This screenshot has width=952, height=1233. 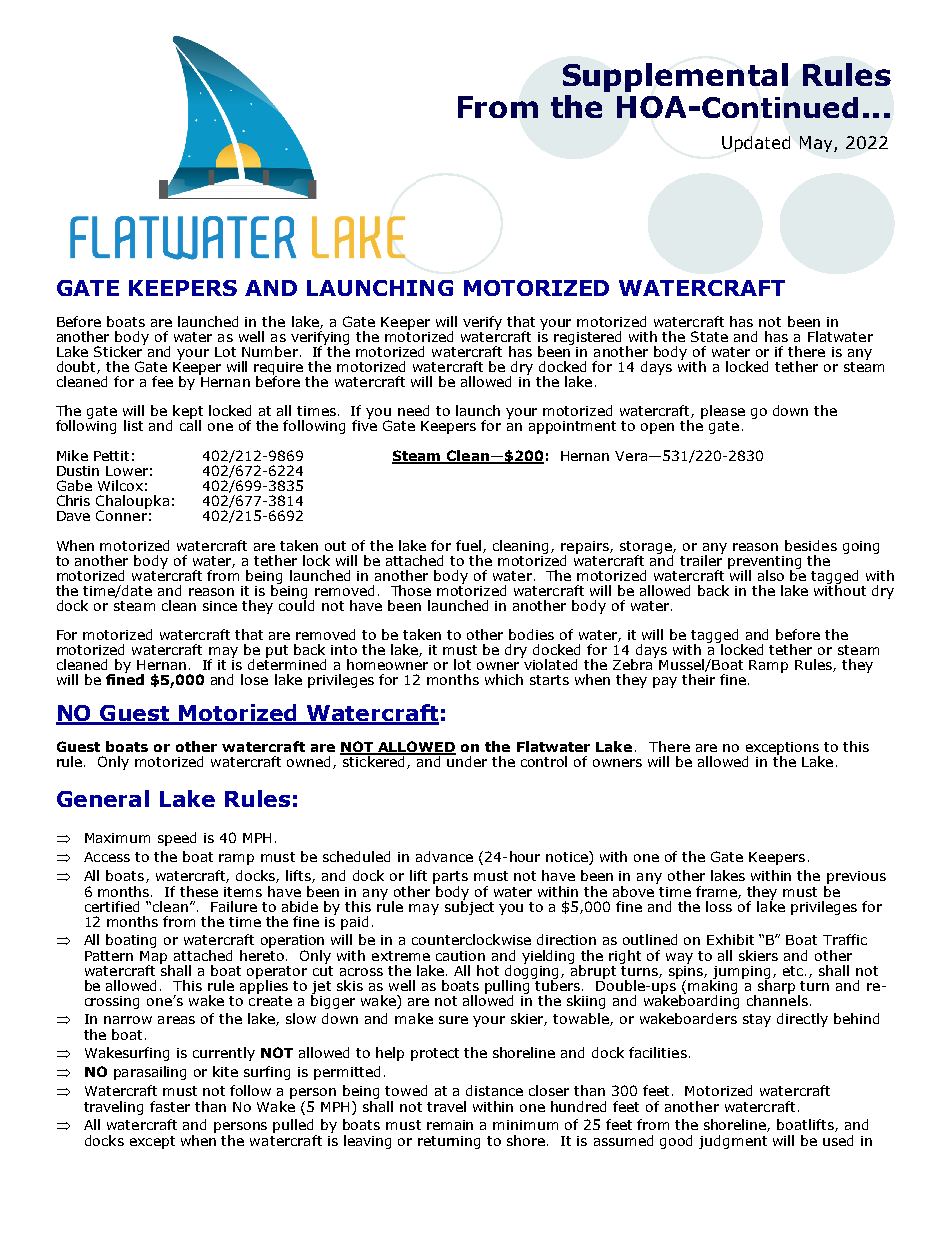 What do you see at coordinates (170, 1106) in the screenshot?
I see `faster` at bounding box center [170, 1106].
